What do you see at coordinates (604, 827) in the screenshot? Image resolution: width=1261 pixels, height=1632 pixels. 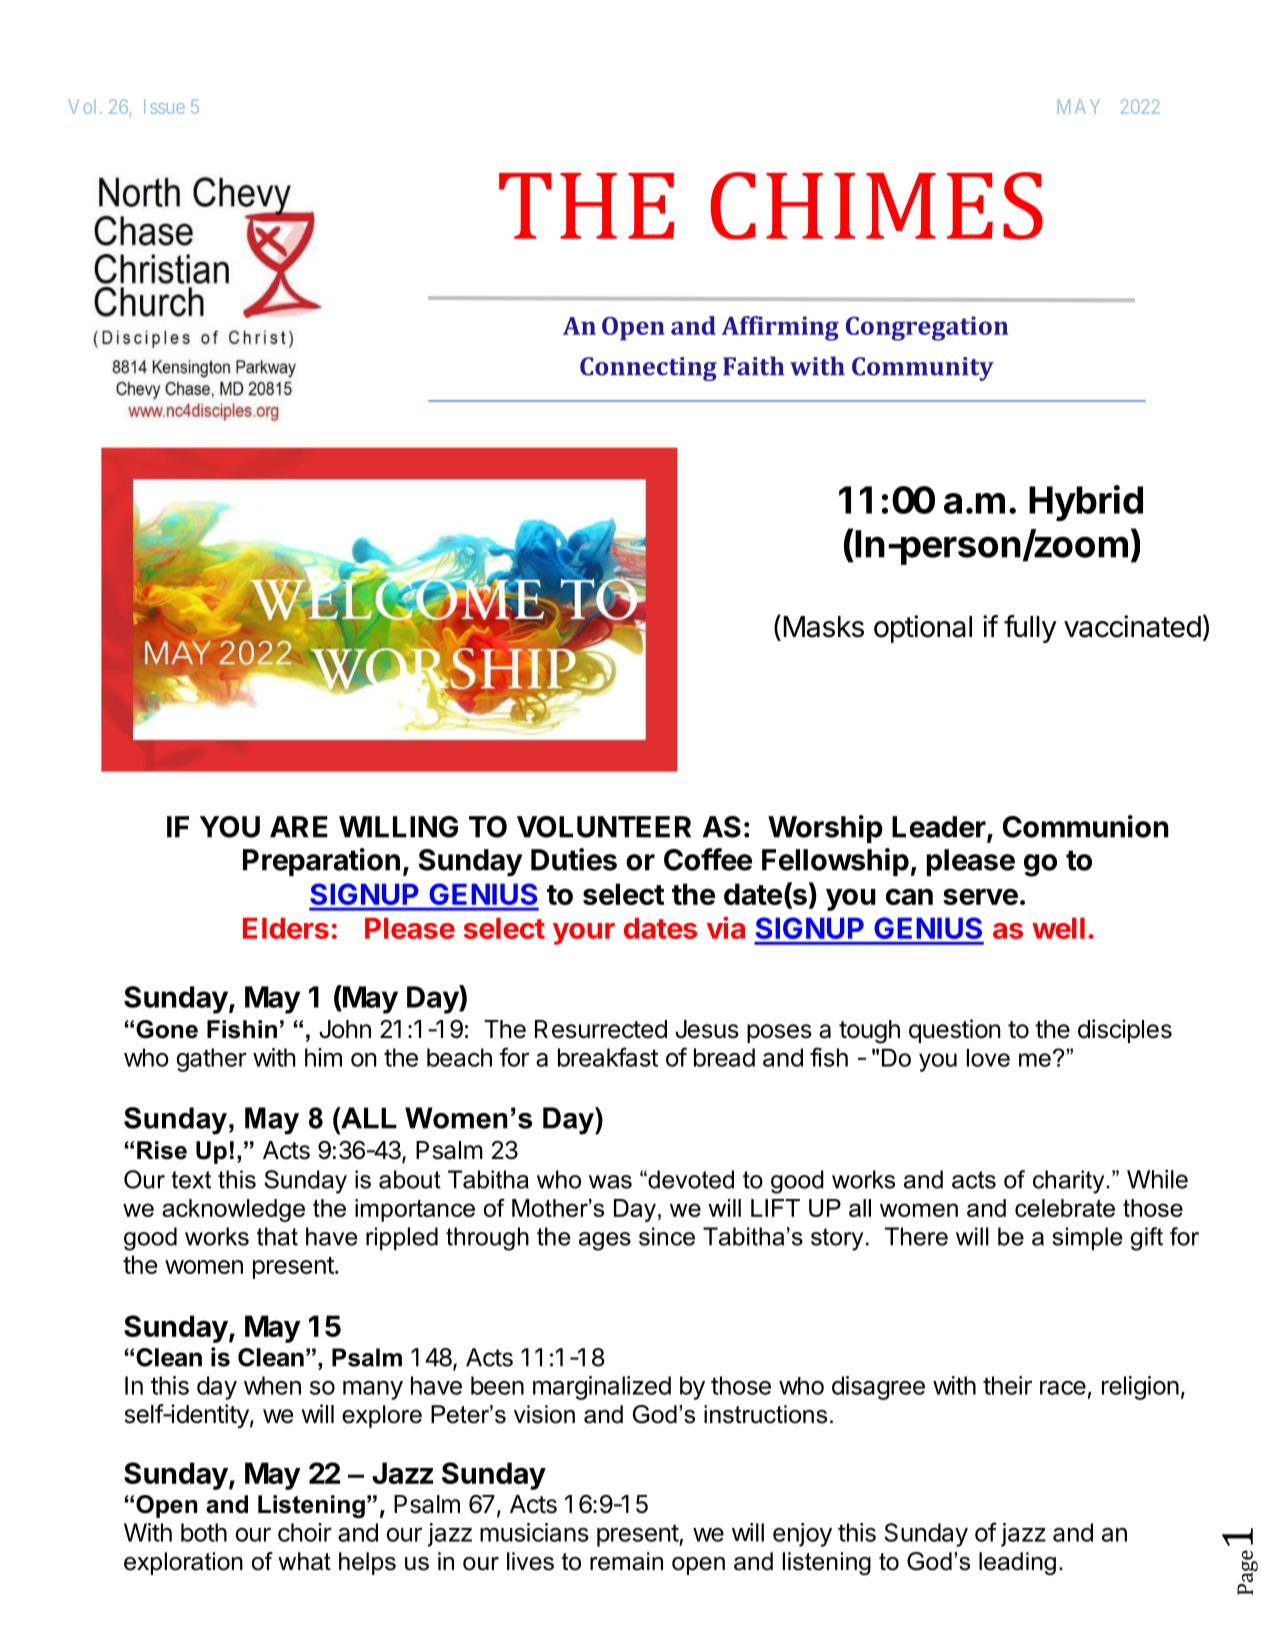 I see `VOLUNTEER` at bounding box center [604, 827].
